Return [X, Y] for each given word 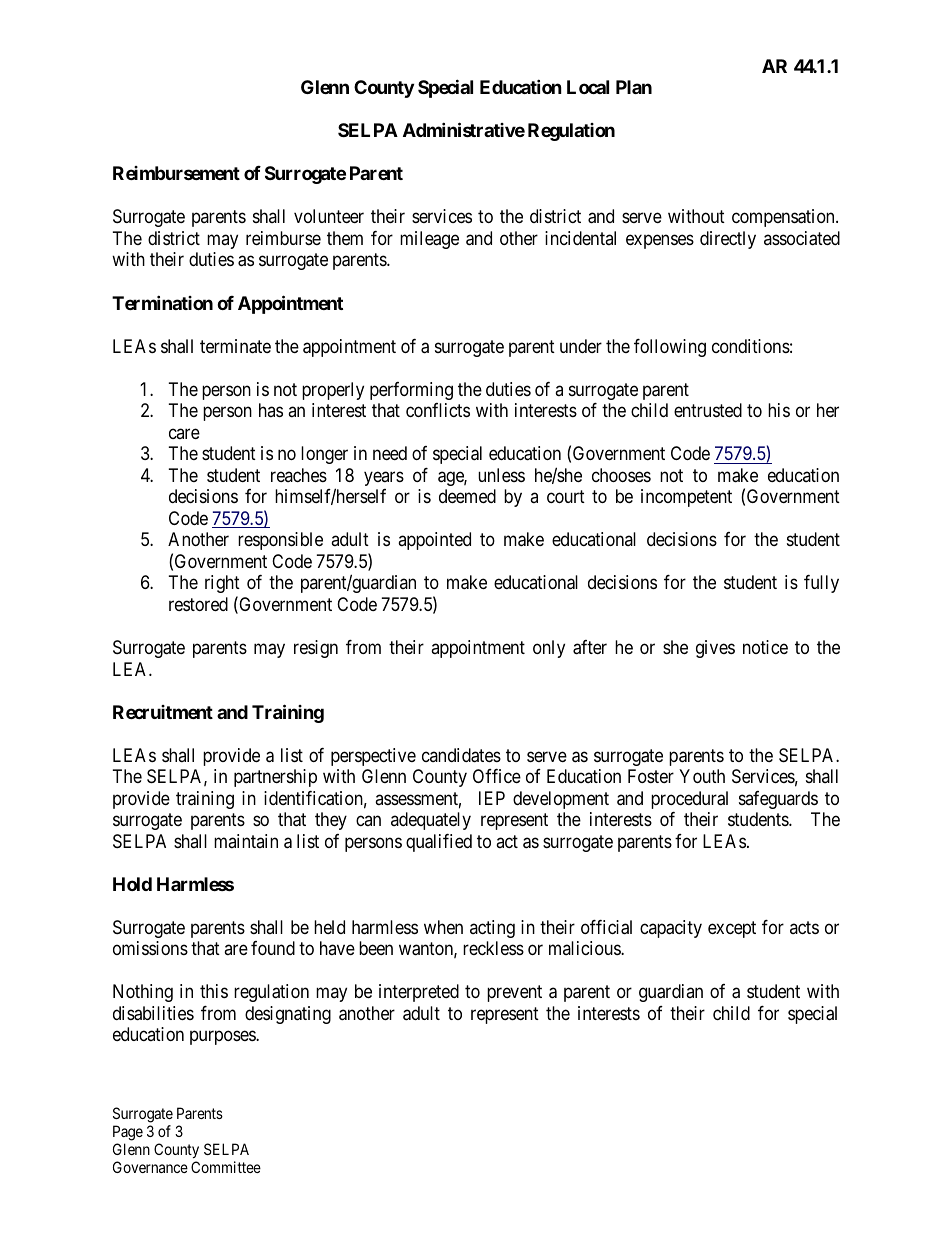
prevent [514, 994]
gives [715, 649]
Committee [226, 1167]
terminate [235, 346]
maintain [246, 841]
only [549, 649]
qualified [439, 843]
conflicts [438, 410]
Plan [634, 87]
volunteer [329, 216]
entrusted [708, 410]
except [732, 929]
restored [198, 604]
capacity [671, 929]
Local [588, 87]
